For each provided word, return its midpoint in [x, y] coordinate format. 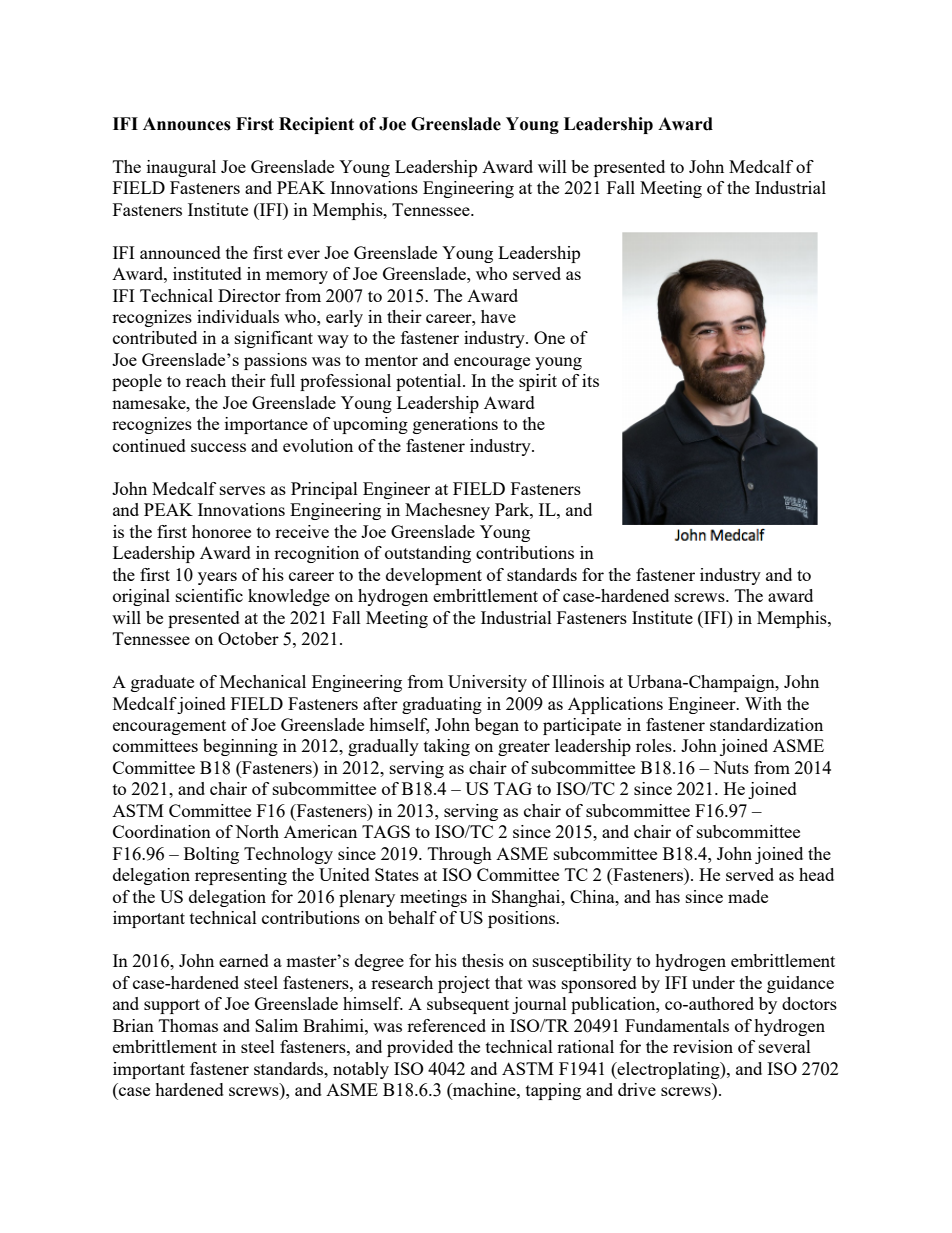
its [590, 380]
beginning [240, 747]
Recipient [316, 125]
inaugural [181, 168]
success [218, 447]
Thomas [188, 1025]
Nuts [731, 767]
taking [447, 747]
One [549, 337]
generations [455, 425]
